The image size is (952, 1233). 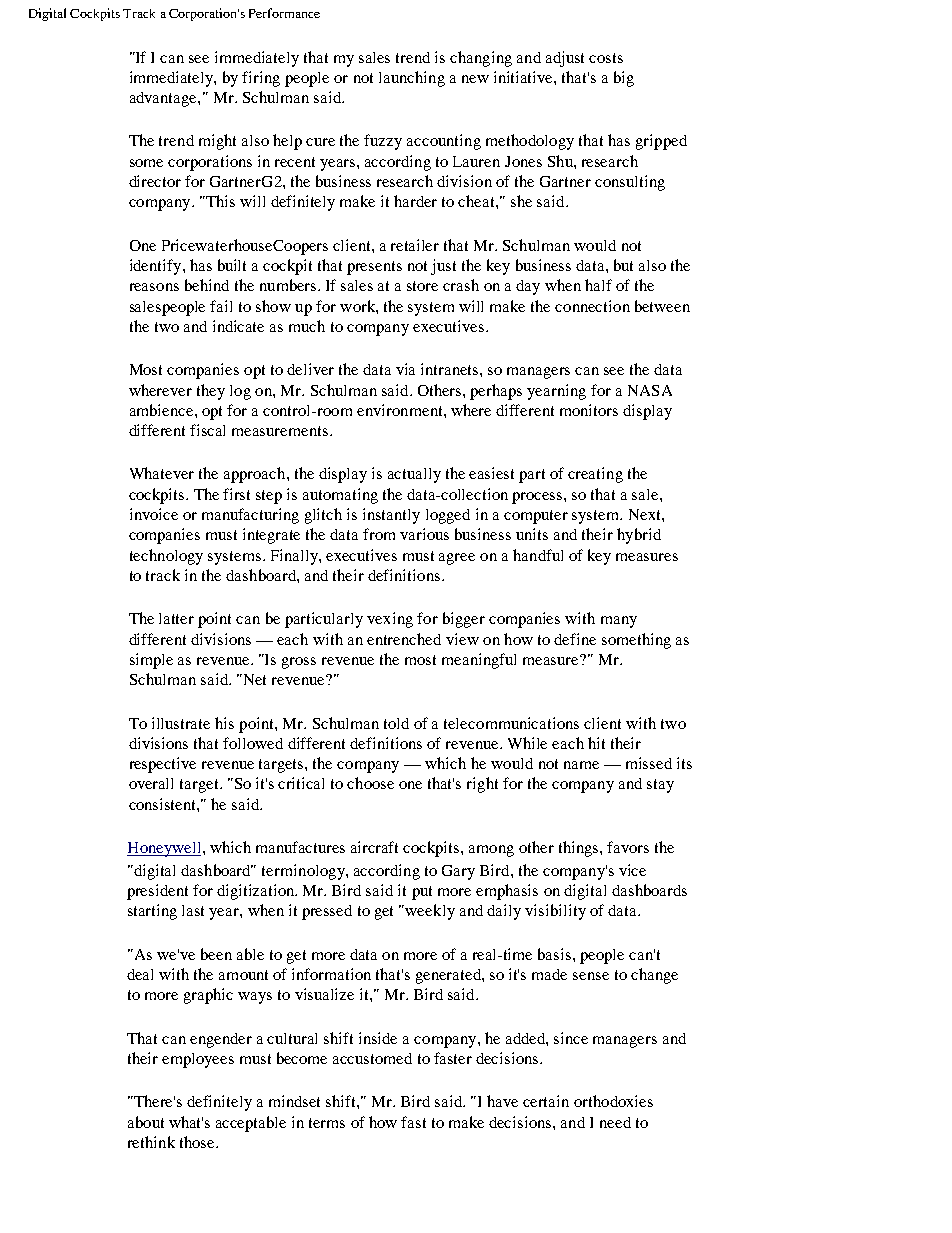 What do you see at coordinates (211, 392) in the image?
I see `they` at bounding box center [211, 392].
